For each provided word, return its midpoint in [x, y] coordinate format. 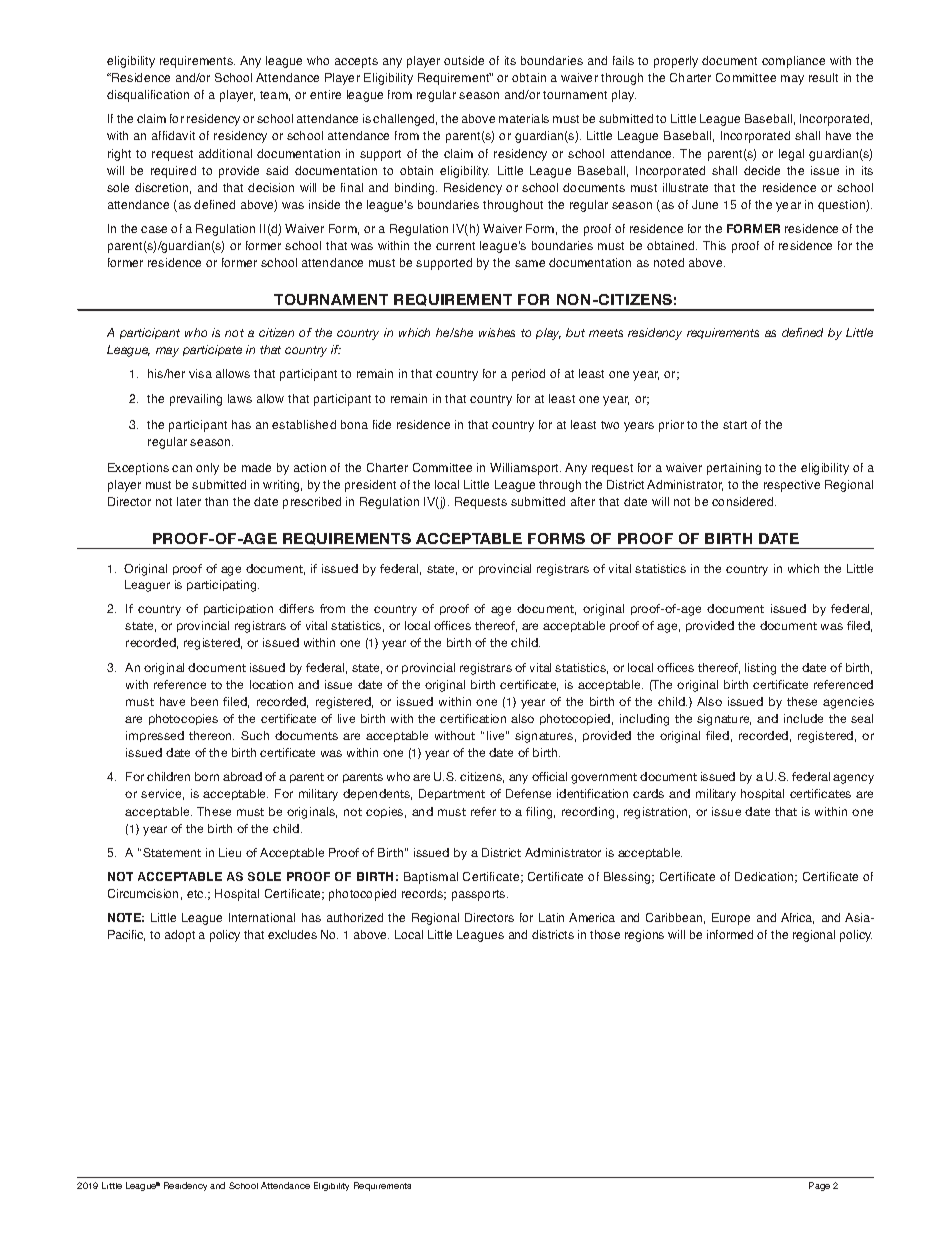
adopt [180, 936]
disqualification [148, 96]
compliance [793, 62]
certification [473, 718]
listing [760, 669]
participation [238, 609]
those [605, 934]
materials [524, 118]
